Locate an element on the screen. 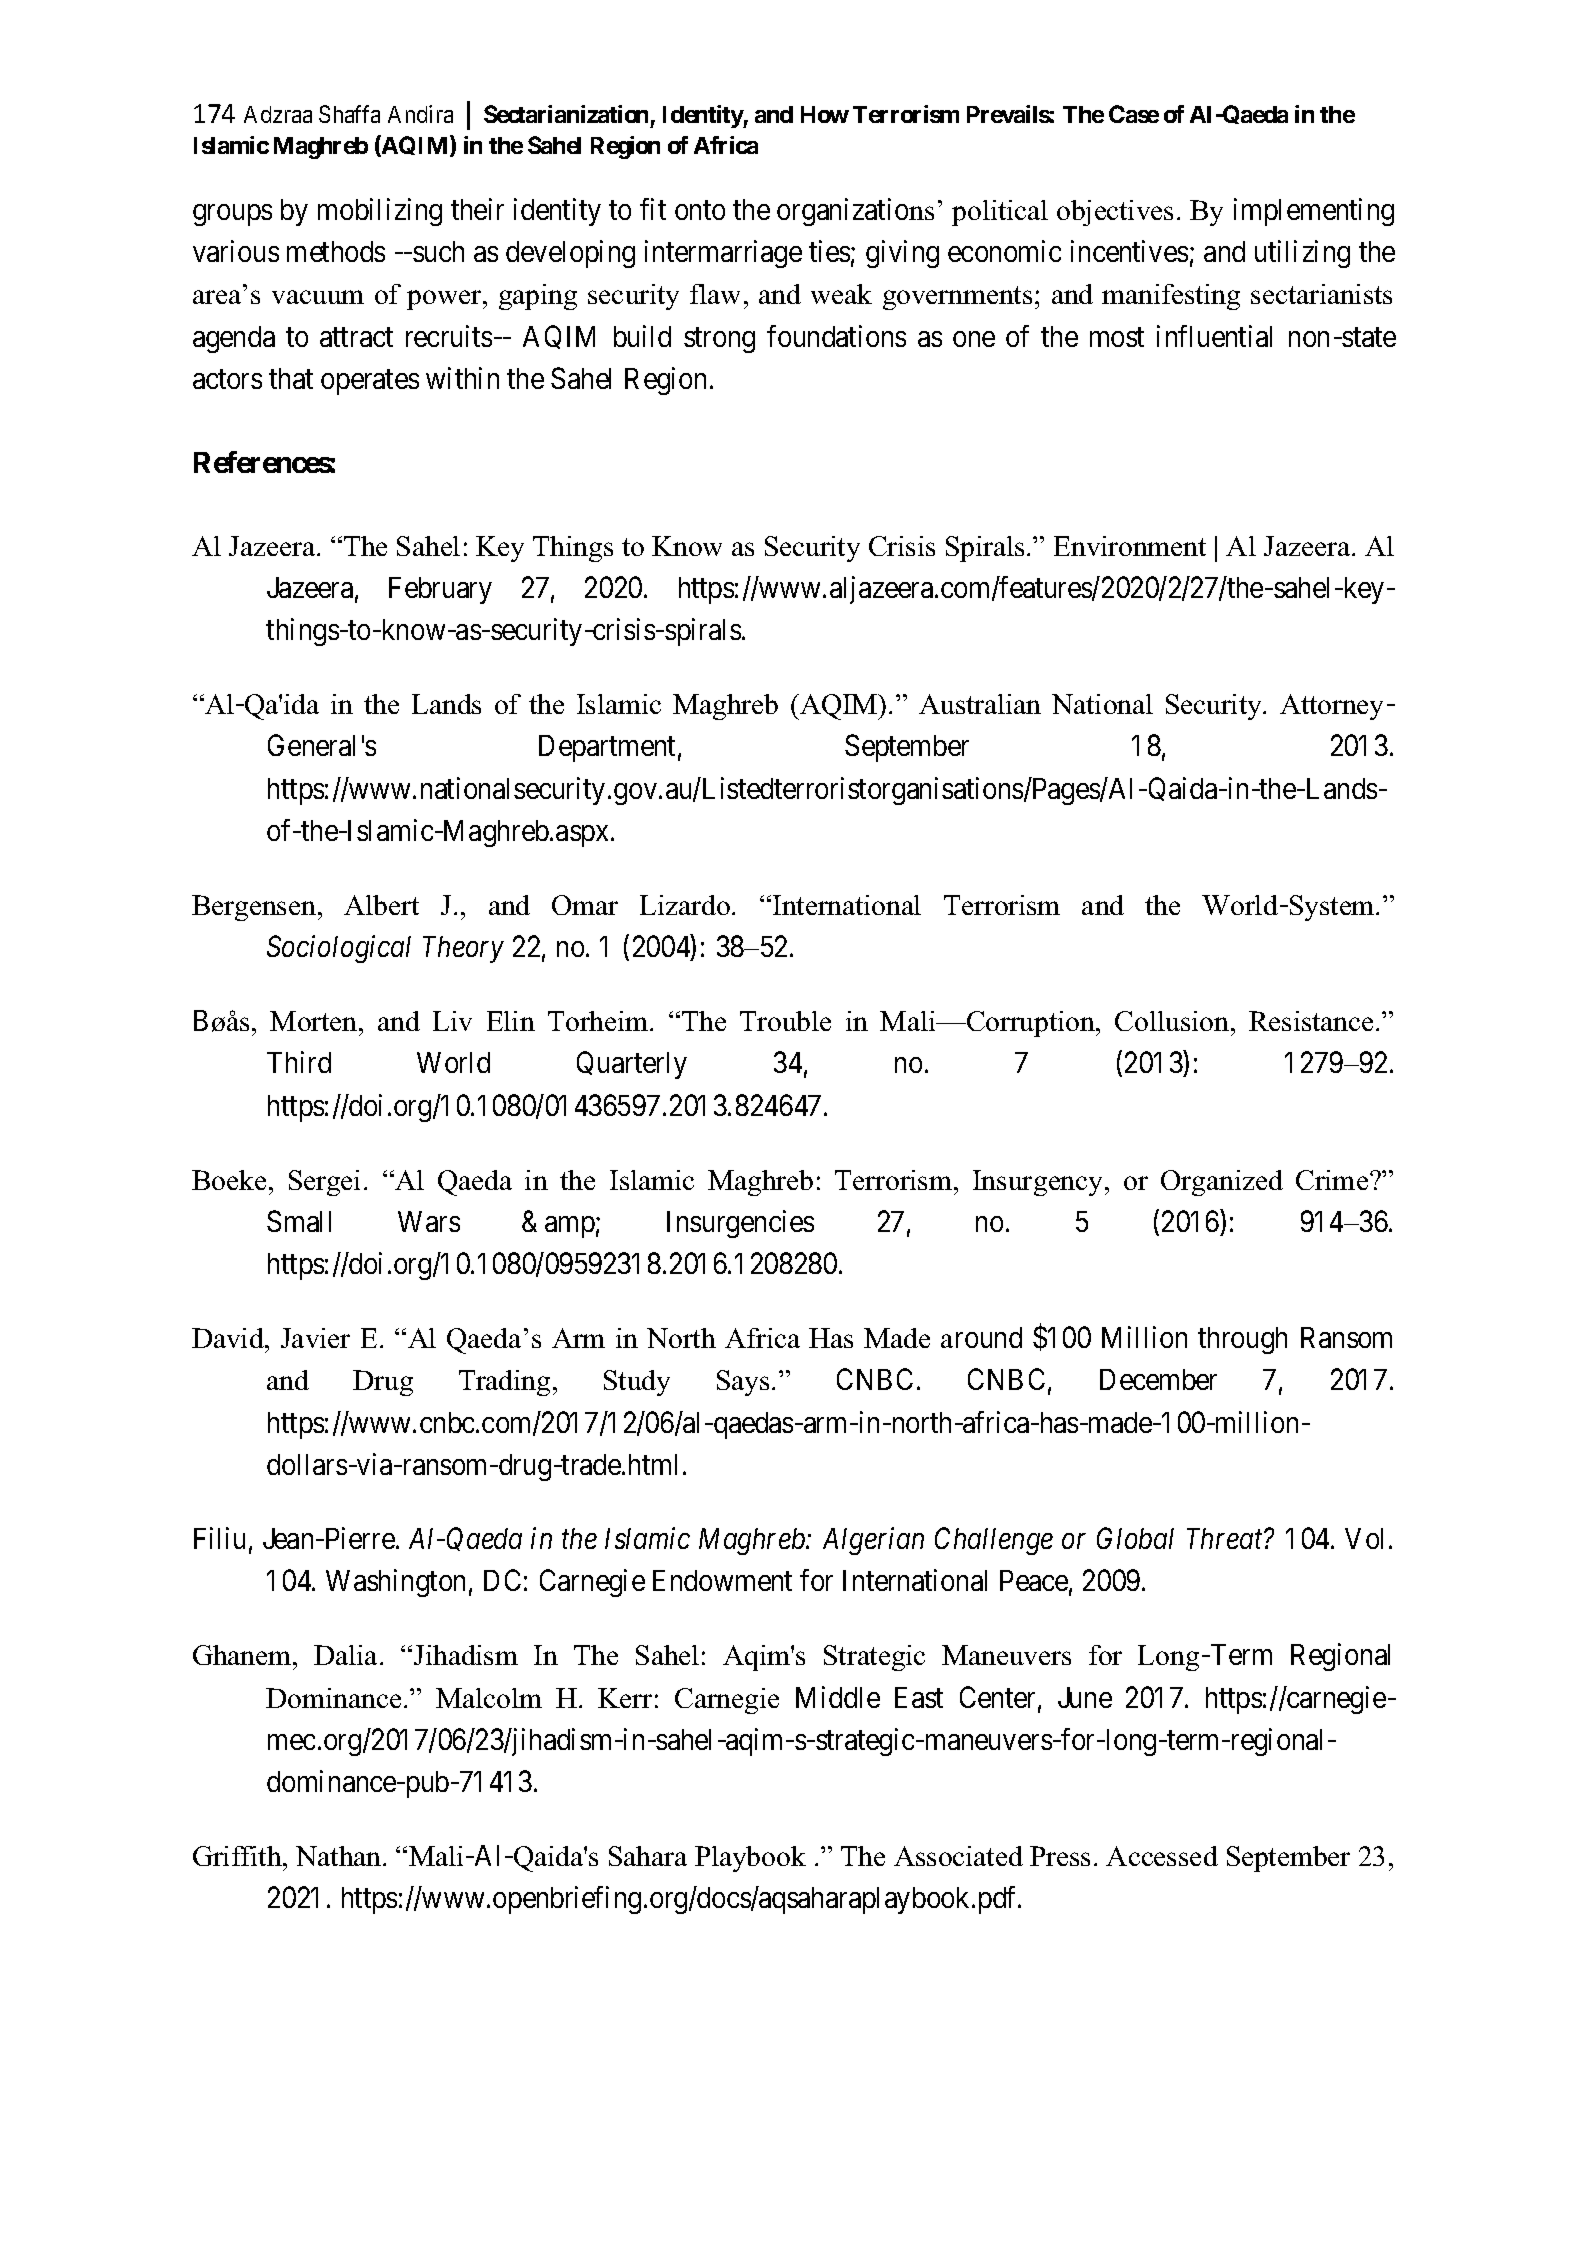 The height and width of the screenshot is (2245, 1587). implementing is located at coordinates (1314, 212).
